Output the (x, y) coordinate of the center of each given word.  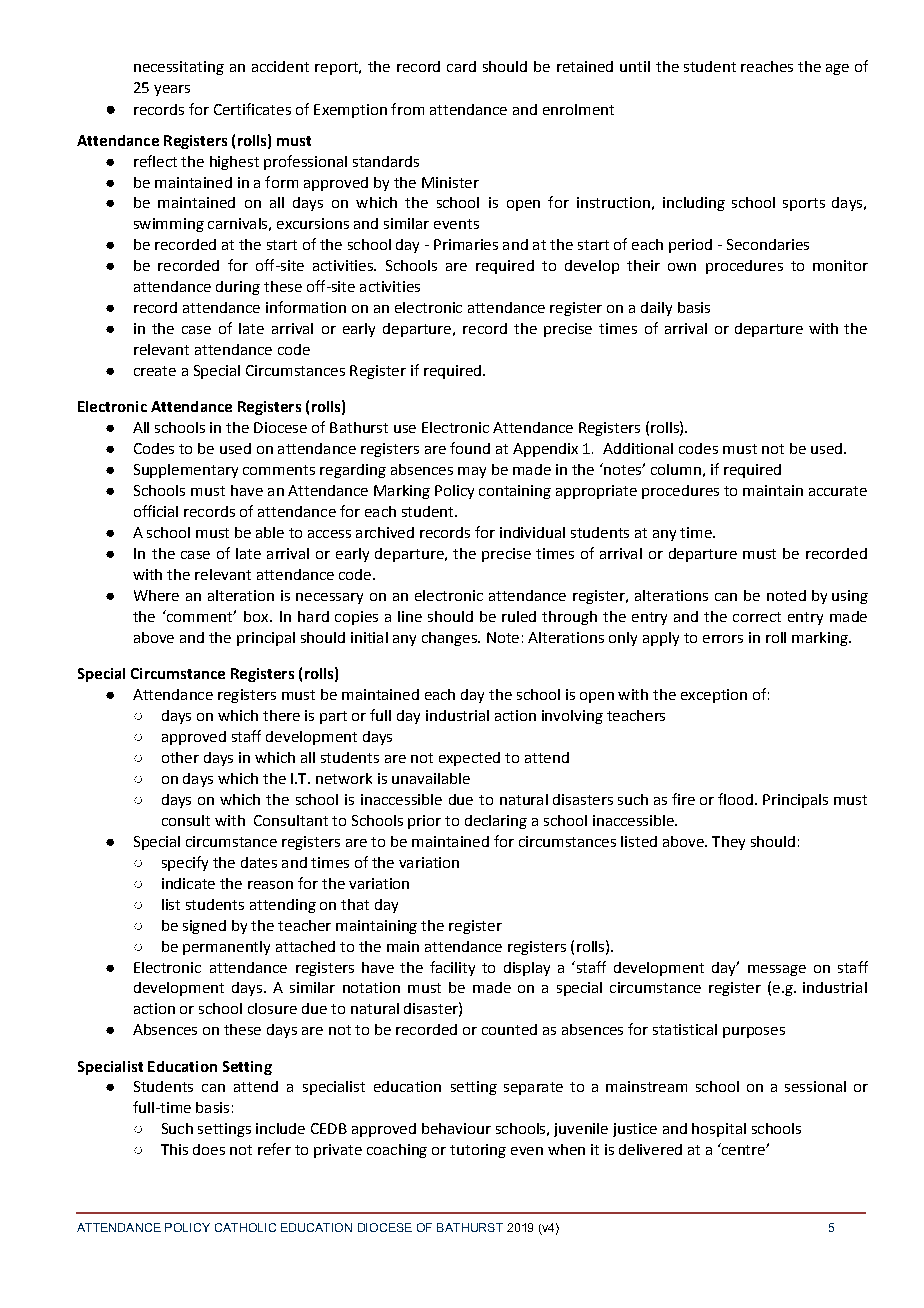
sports (804, 204)
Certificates (252, 109)
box (257, 616)
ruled (519, 616)
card (461, 66)
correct (757, 617)
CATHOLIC (245, 1227)
